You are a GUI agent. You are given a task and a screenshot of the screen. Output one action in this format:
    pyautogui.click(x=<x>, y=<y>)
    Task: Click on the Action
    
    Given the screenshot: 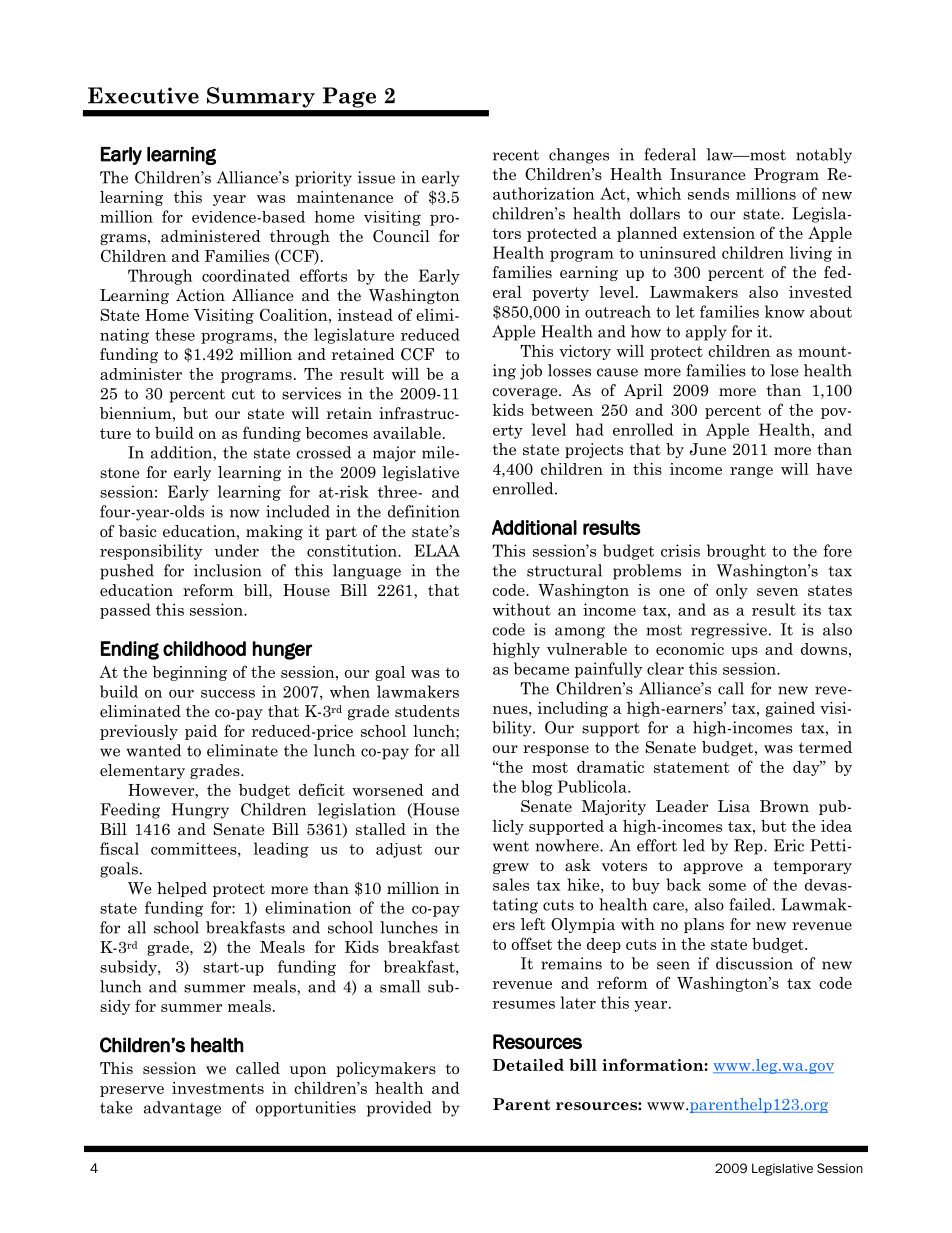 What is the action you would take?
    pyautogui.click(x=200, y=295)
